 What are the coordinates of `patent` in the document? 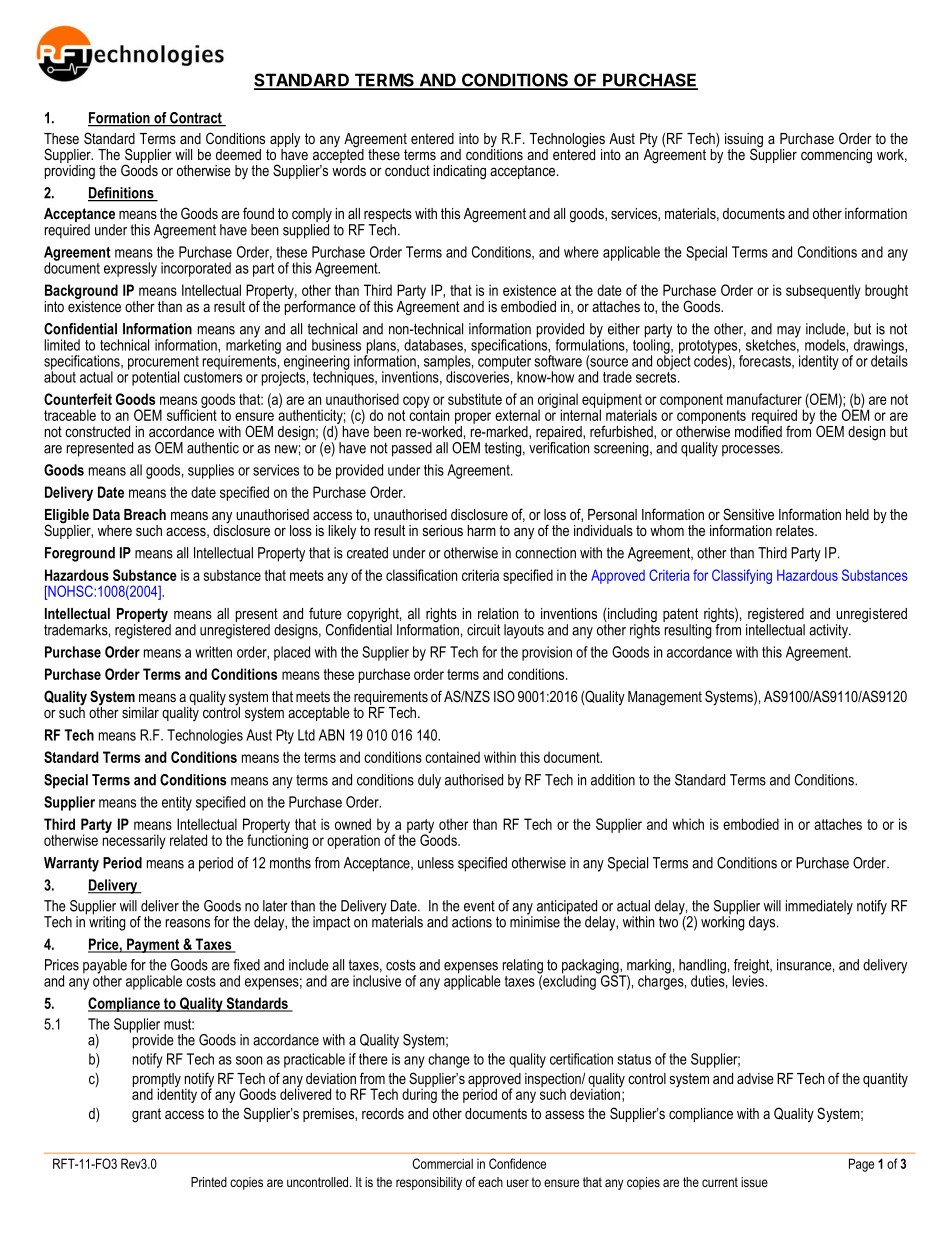 It's located at (680, 616).
